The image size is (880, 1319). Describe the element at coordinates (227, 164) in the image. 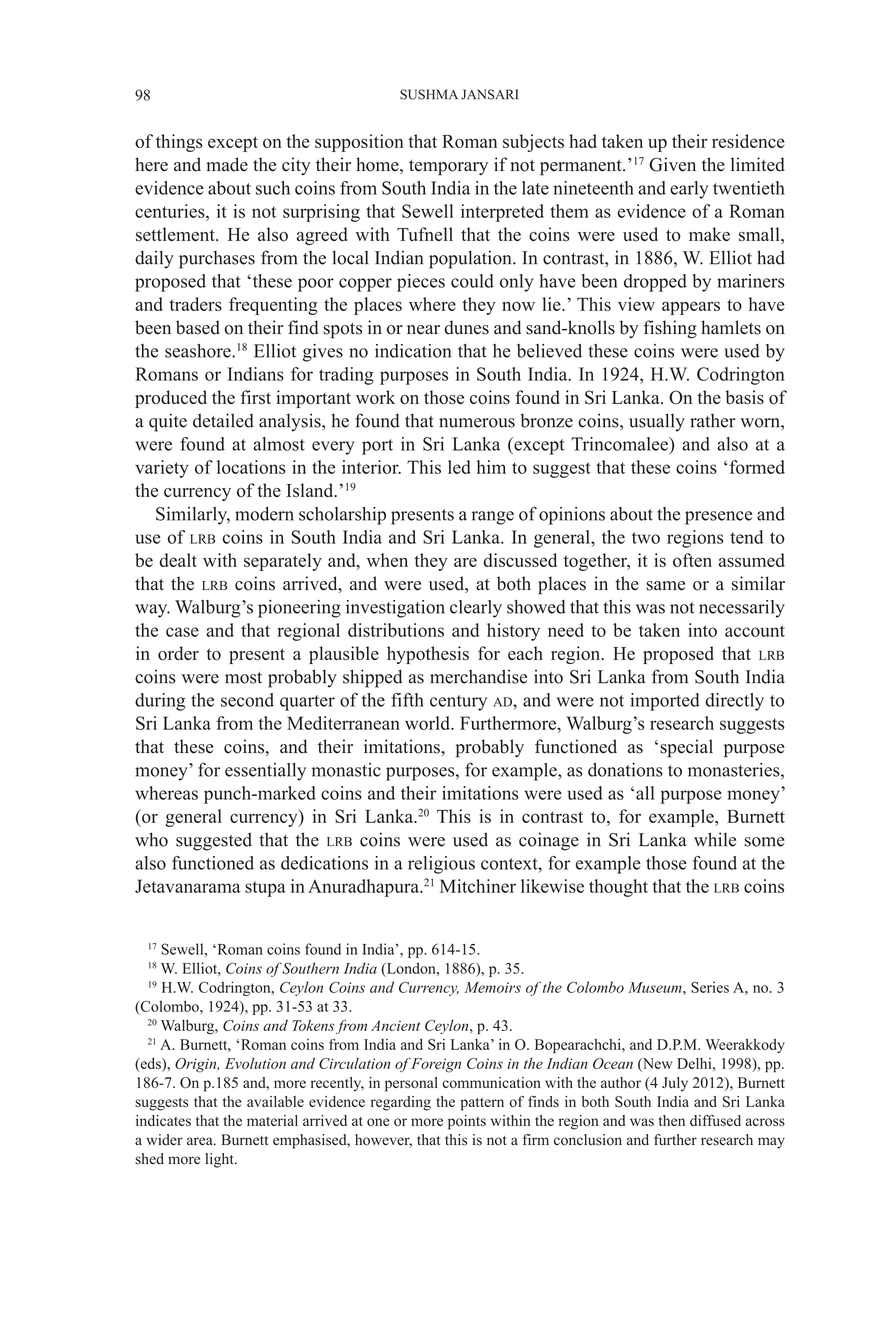

I see `made` at that location.
